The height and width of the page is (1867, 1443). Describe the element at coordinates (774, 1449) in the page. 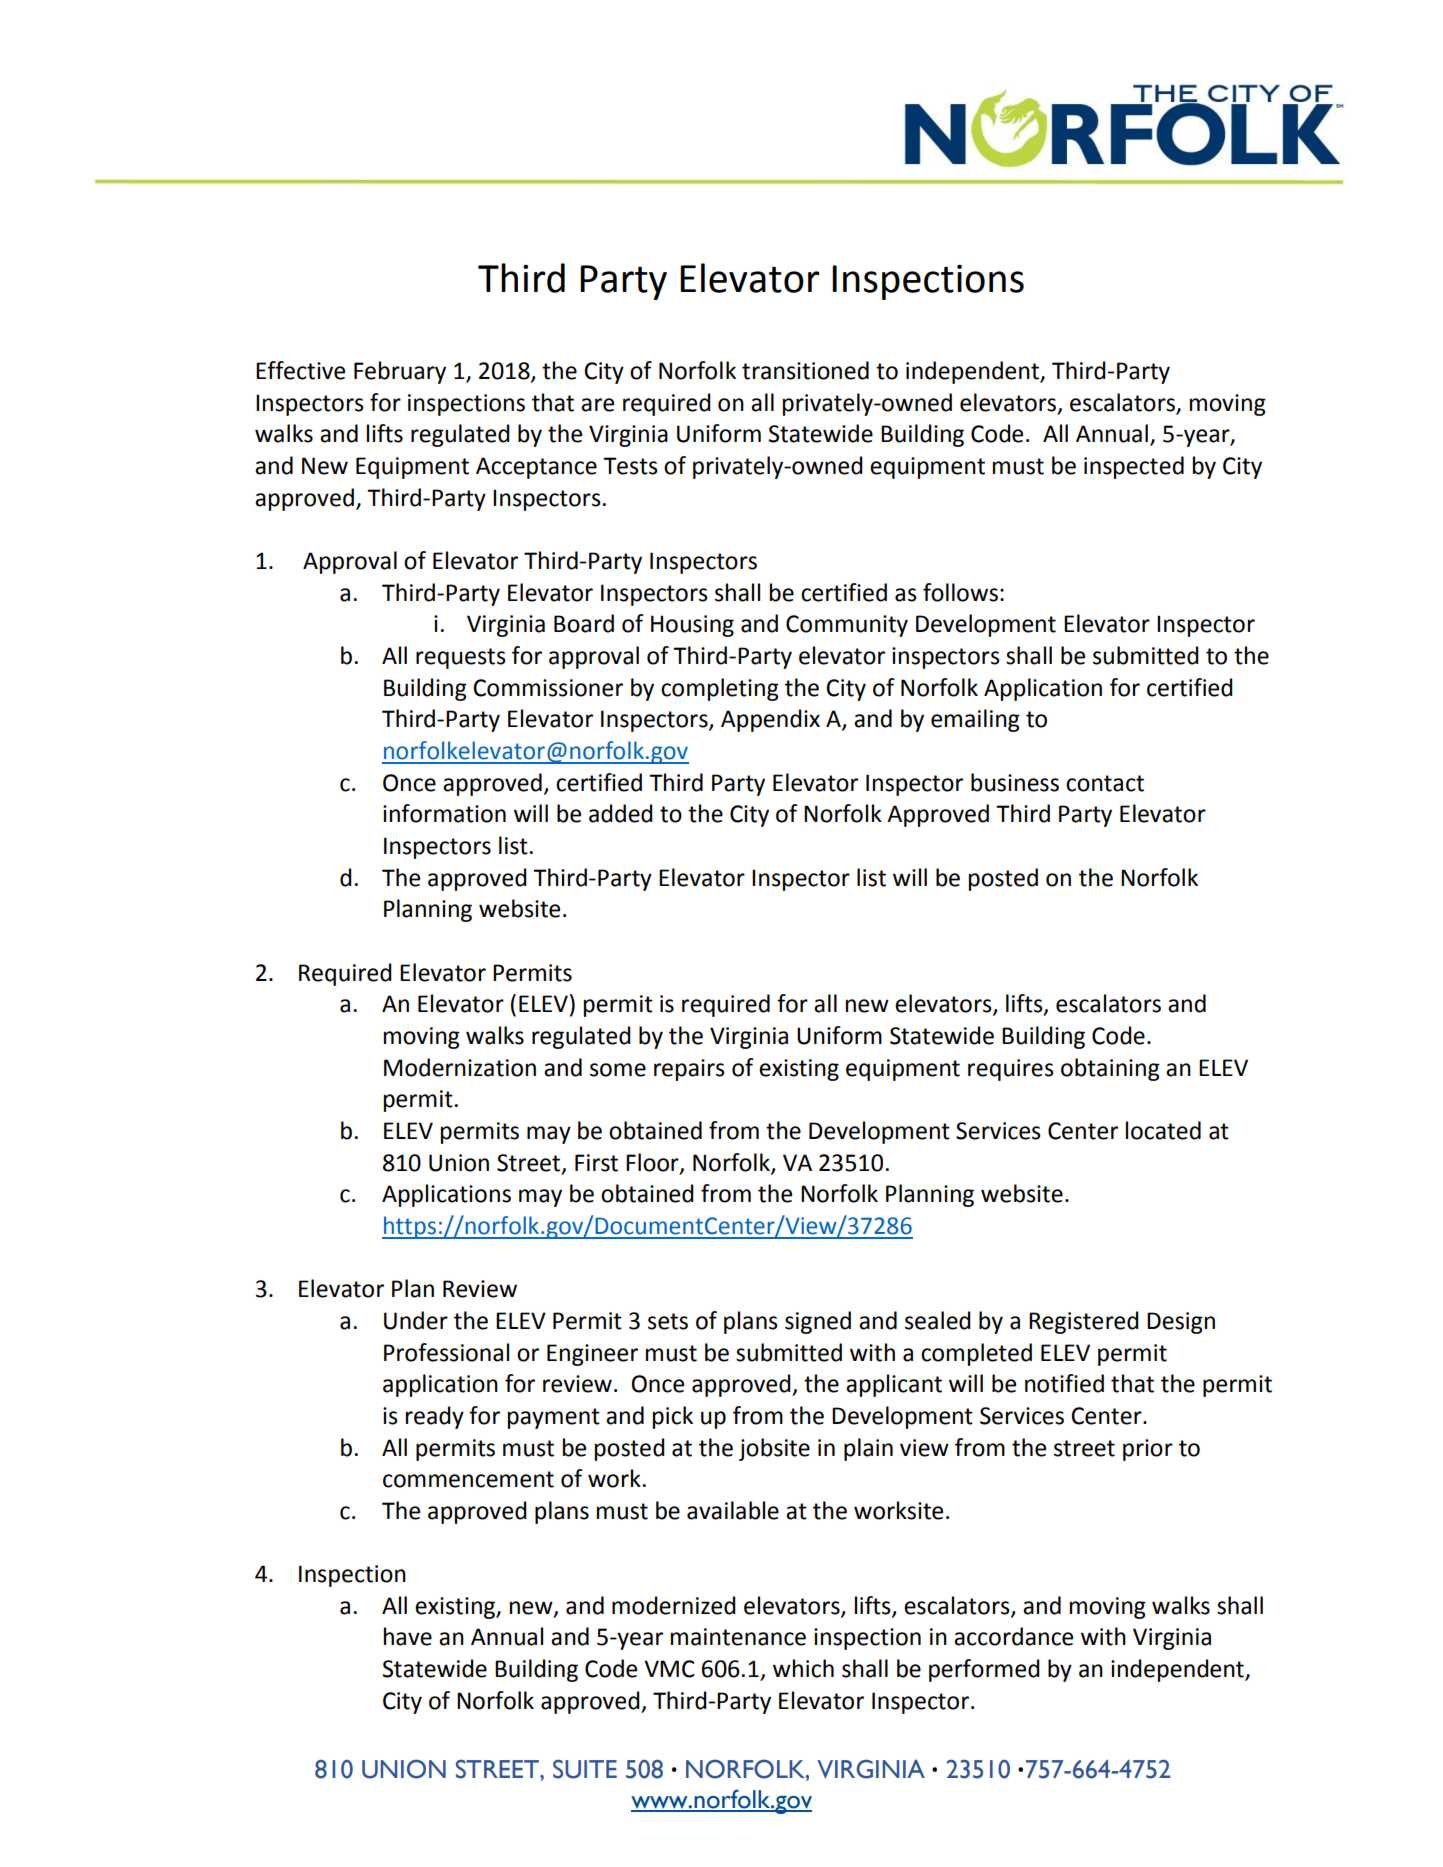

I see `jobsite` at that location.
